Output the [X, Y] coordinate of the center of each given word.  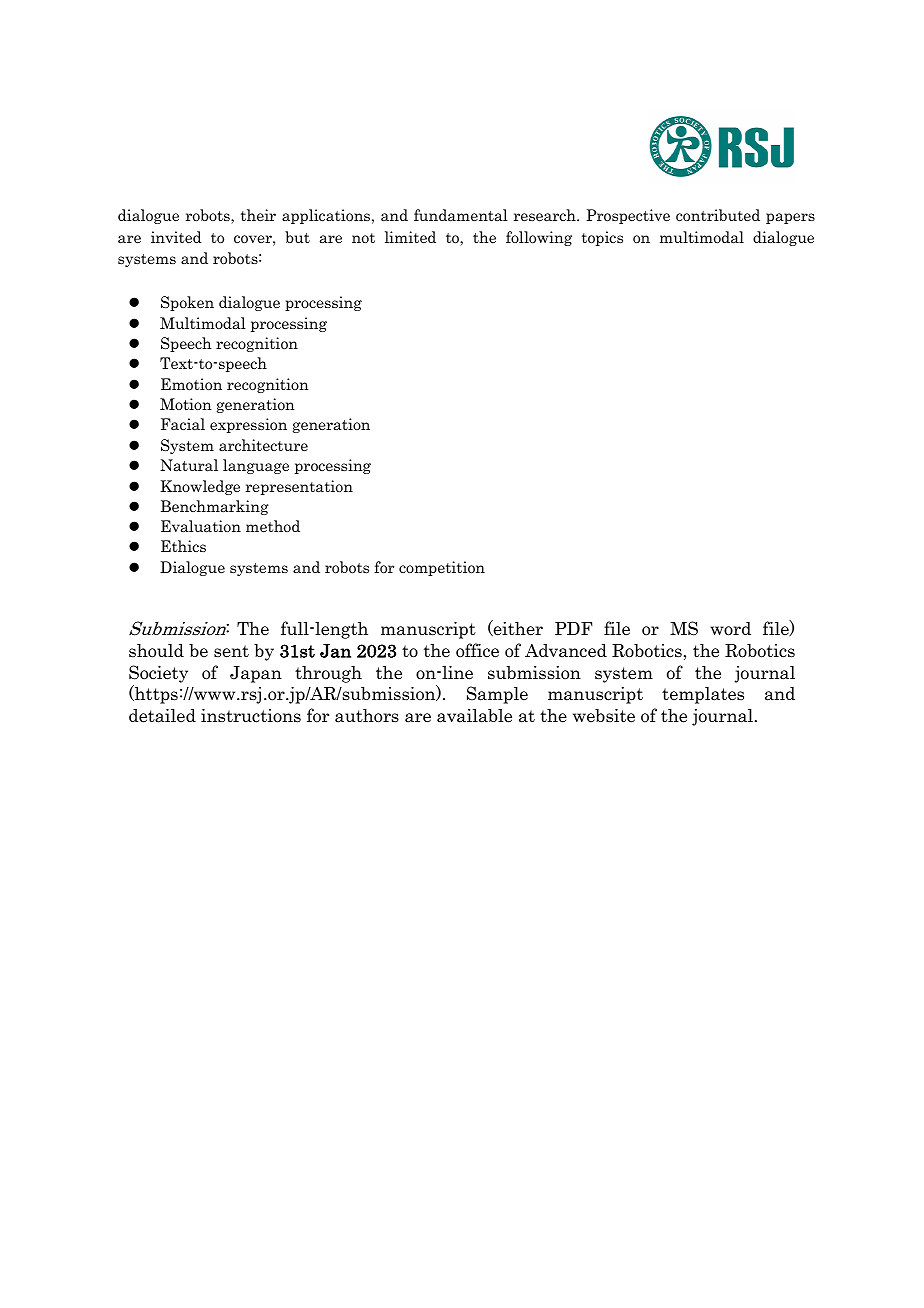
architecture [263, 445]
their [258, 215]
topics [602, 238]
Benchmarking [215, 507]
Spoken [187, 303]
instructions [251, 716]
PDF [574, 628]
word [730, 628]
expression [248, 425]
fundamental [461, 215]
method [273, 526]
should [156, 650]
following [539, 238]
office [477, 650]
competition [442, 568]
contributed [718, 215]
